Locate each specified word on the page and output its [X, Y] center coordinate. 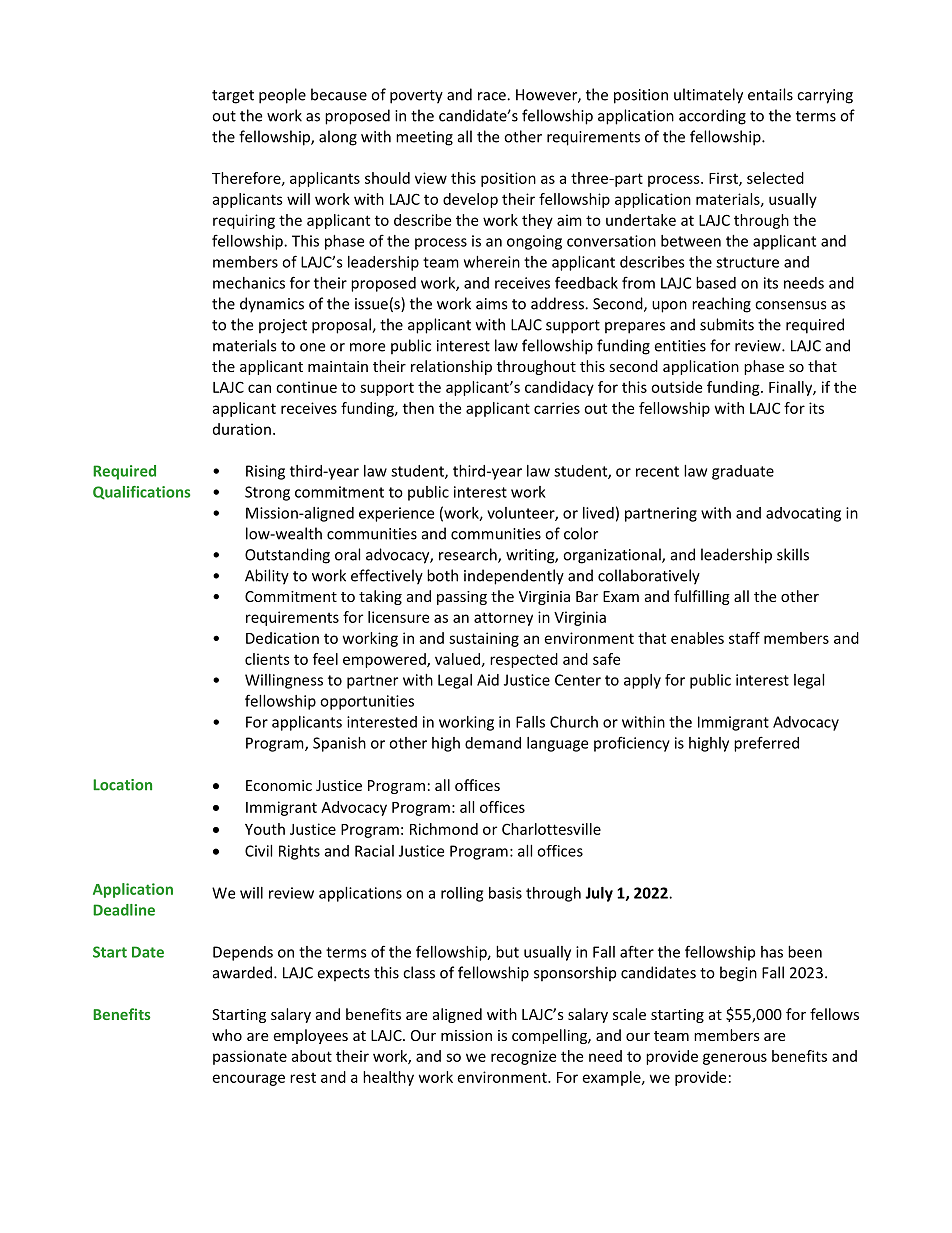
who [227, 1035]
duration [242, 429]
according [712, 117]
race [493, 96]
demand [493, 743]
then [418, 408]
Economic [279, 785]
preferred [766, 744]
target [233, 97]
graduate [743, 472]
